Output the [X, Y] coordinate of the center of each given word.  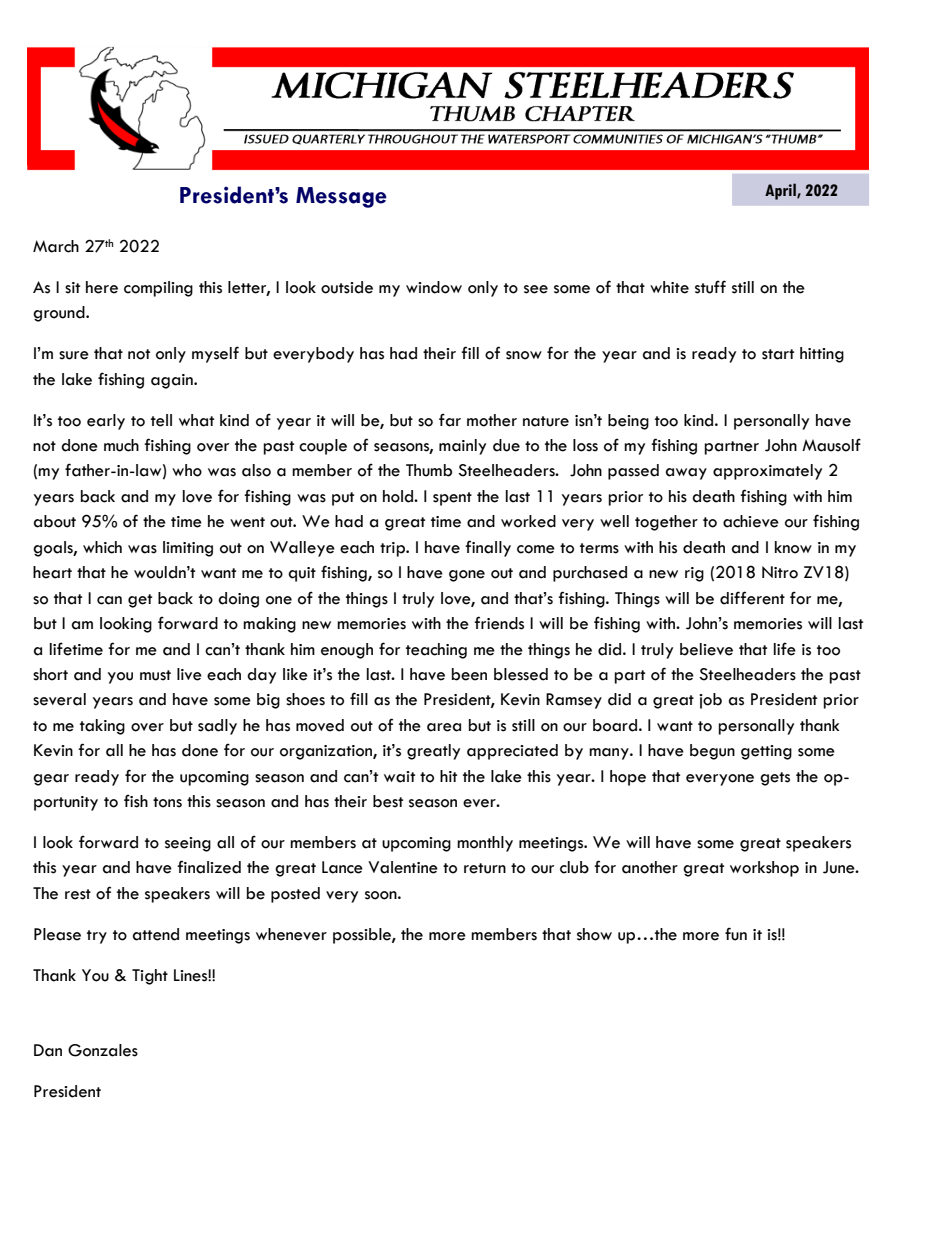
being [628, 422]
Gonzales [103, 1050]
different [752, 598]
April [781, 191]
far [450, 420]
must [155, 675]
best [388, 801]
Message [341, 197]
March [56, 246]
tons [167, 802]
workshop [764, 869]
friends [499, 623]
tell [161, 420]
